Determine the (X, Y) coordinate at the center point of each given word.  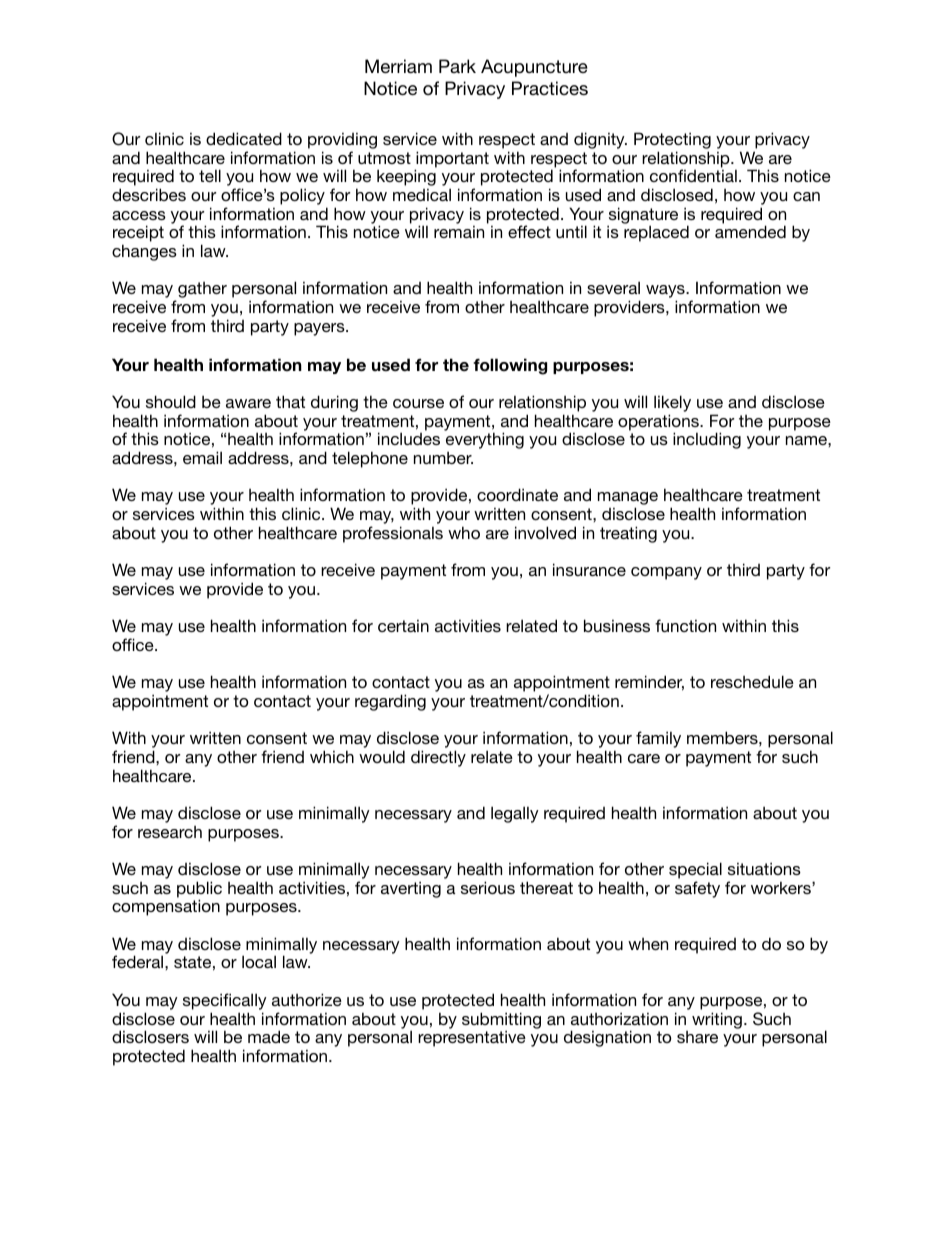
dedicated (244, 138)
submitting (501, 1021)
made (269, 1036)
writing (717, 1020)
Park (457, 66)
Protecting (672, 140)
